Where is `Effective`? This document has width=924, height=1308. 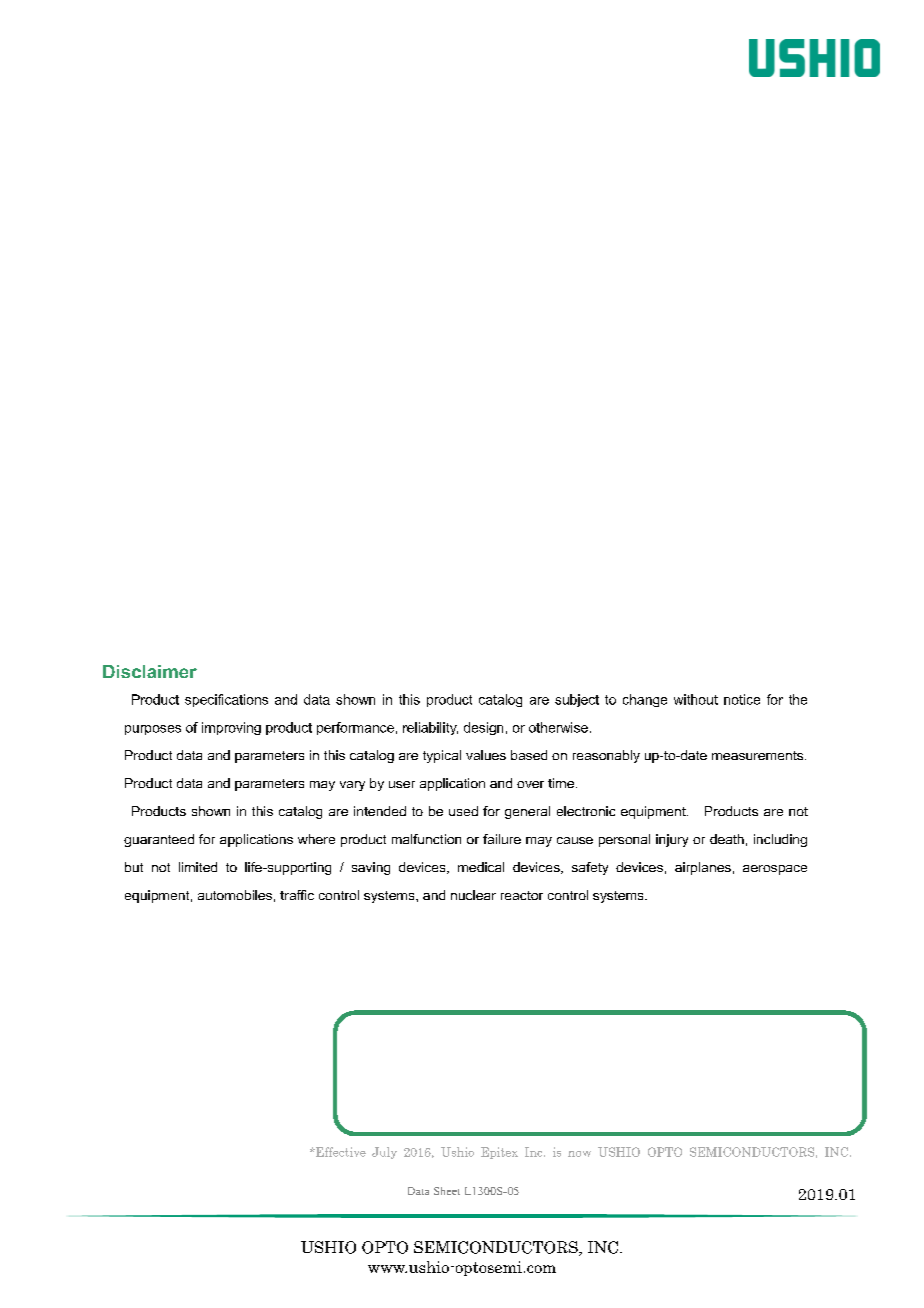 Effective is located at coordinates (340, 1152).
